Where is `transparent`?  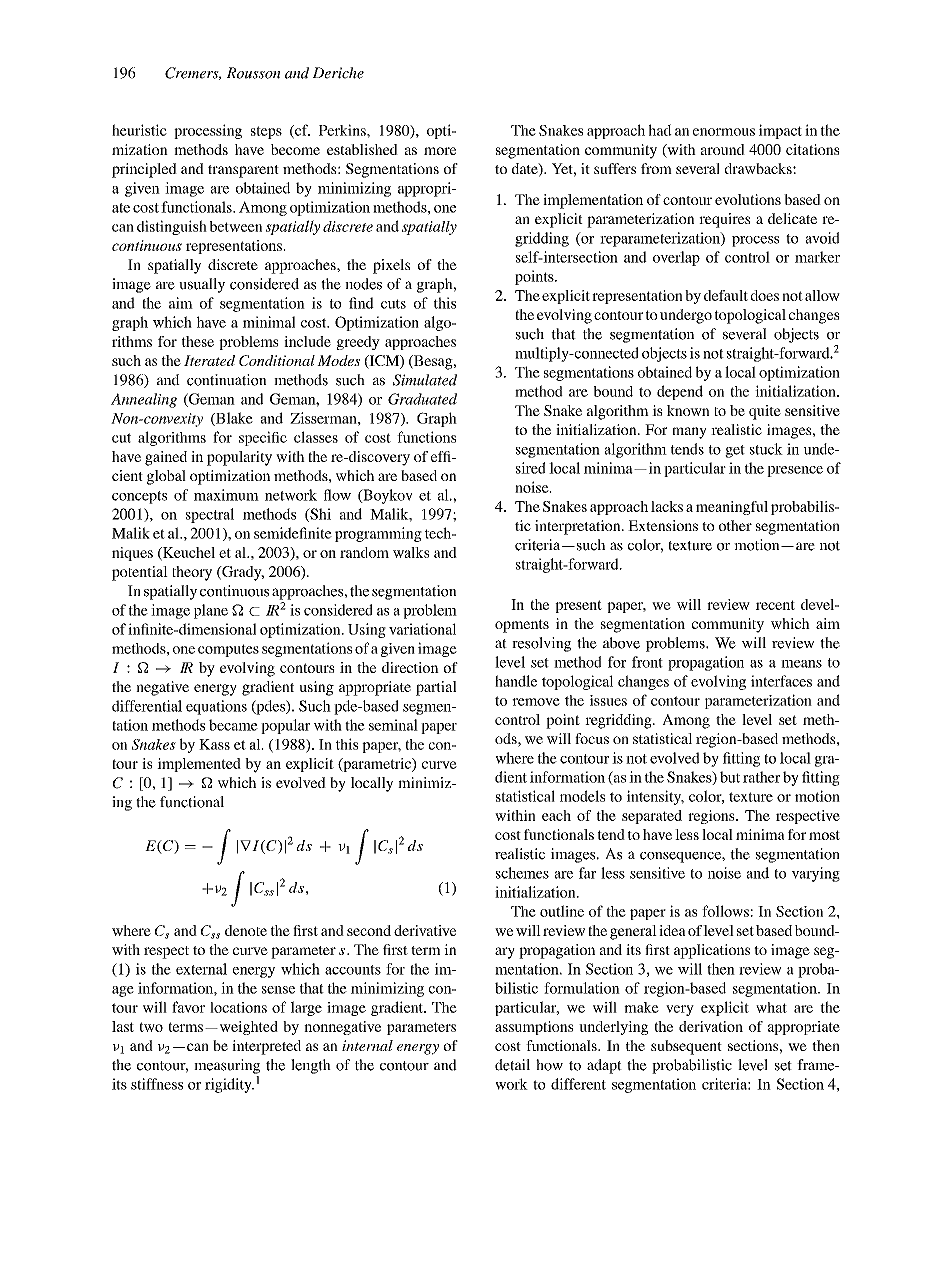
transparent is located at coordinates (243, 171).
